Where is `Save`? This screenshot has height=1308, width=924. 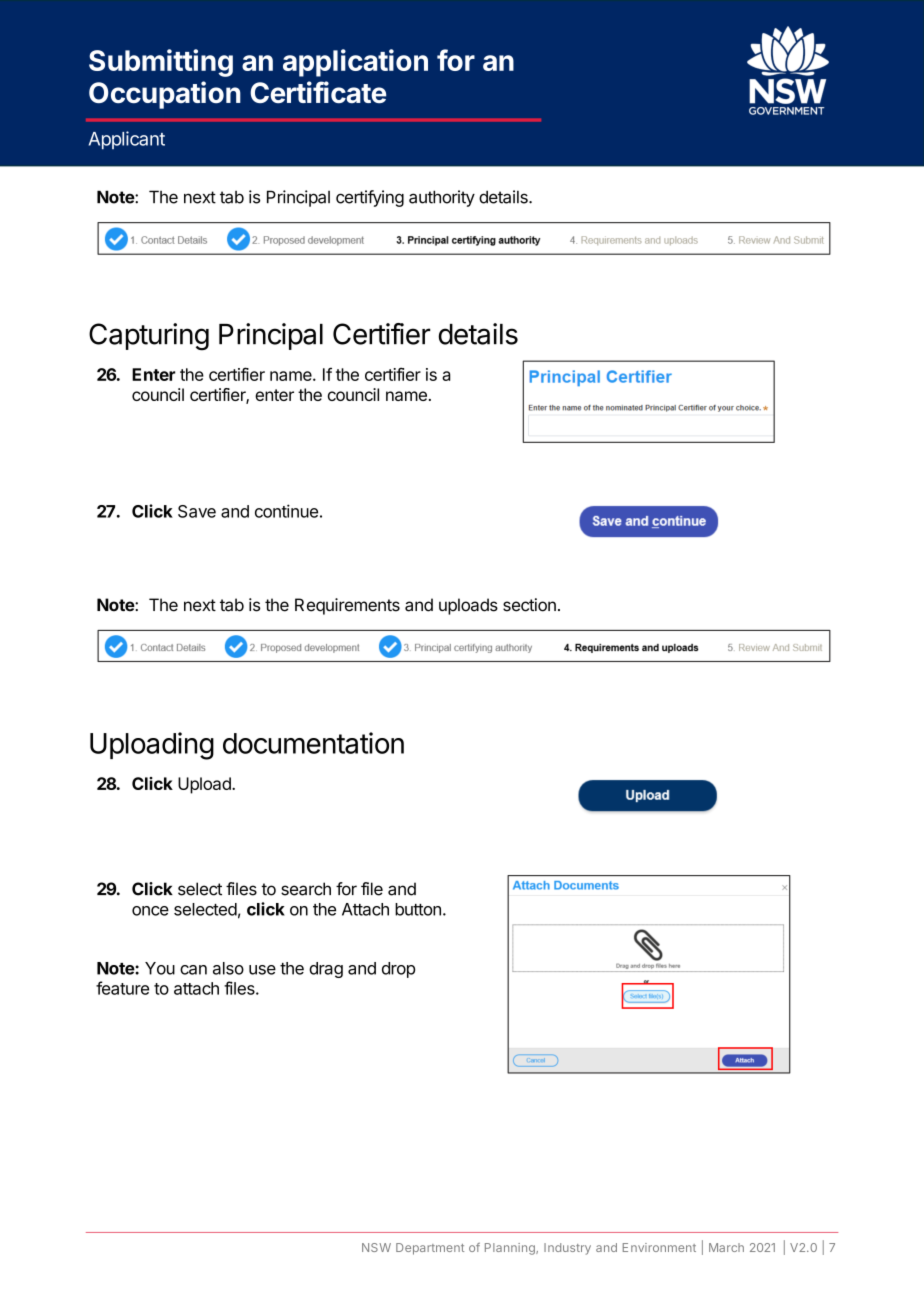
Save is located at coordinates (197, 511).
